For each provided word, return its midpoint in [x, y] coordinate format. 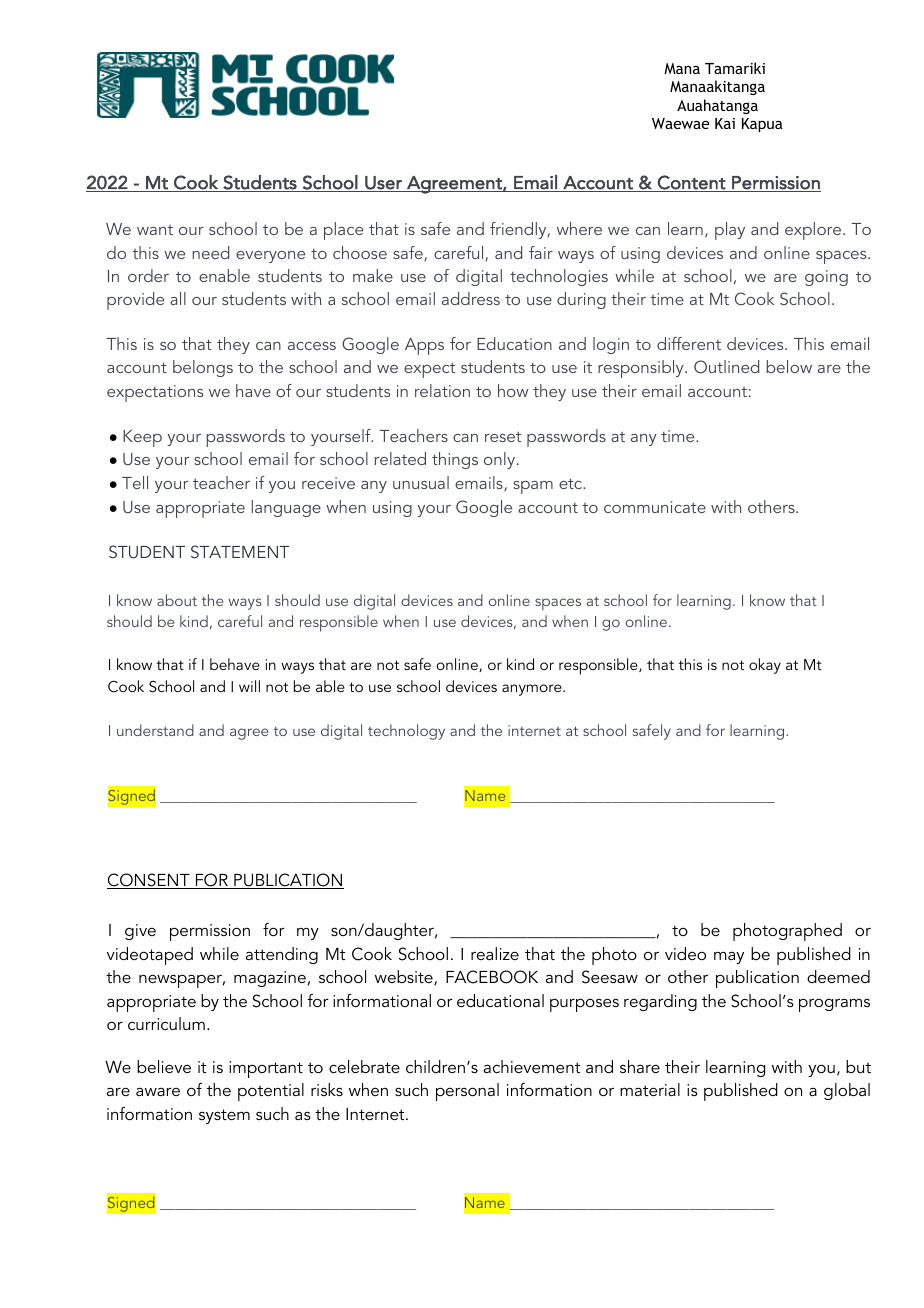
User [383, 184]
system [224, 1116]
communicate [655, 507]
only [501, 460]
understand [155, 730]
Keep [142, 438]
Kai [725, 123]
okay [765, 666]
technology [406, 732]
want [155, 230]
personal [467, 1092]
